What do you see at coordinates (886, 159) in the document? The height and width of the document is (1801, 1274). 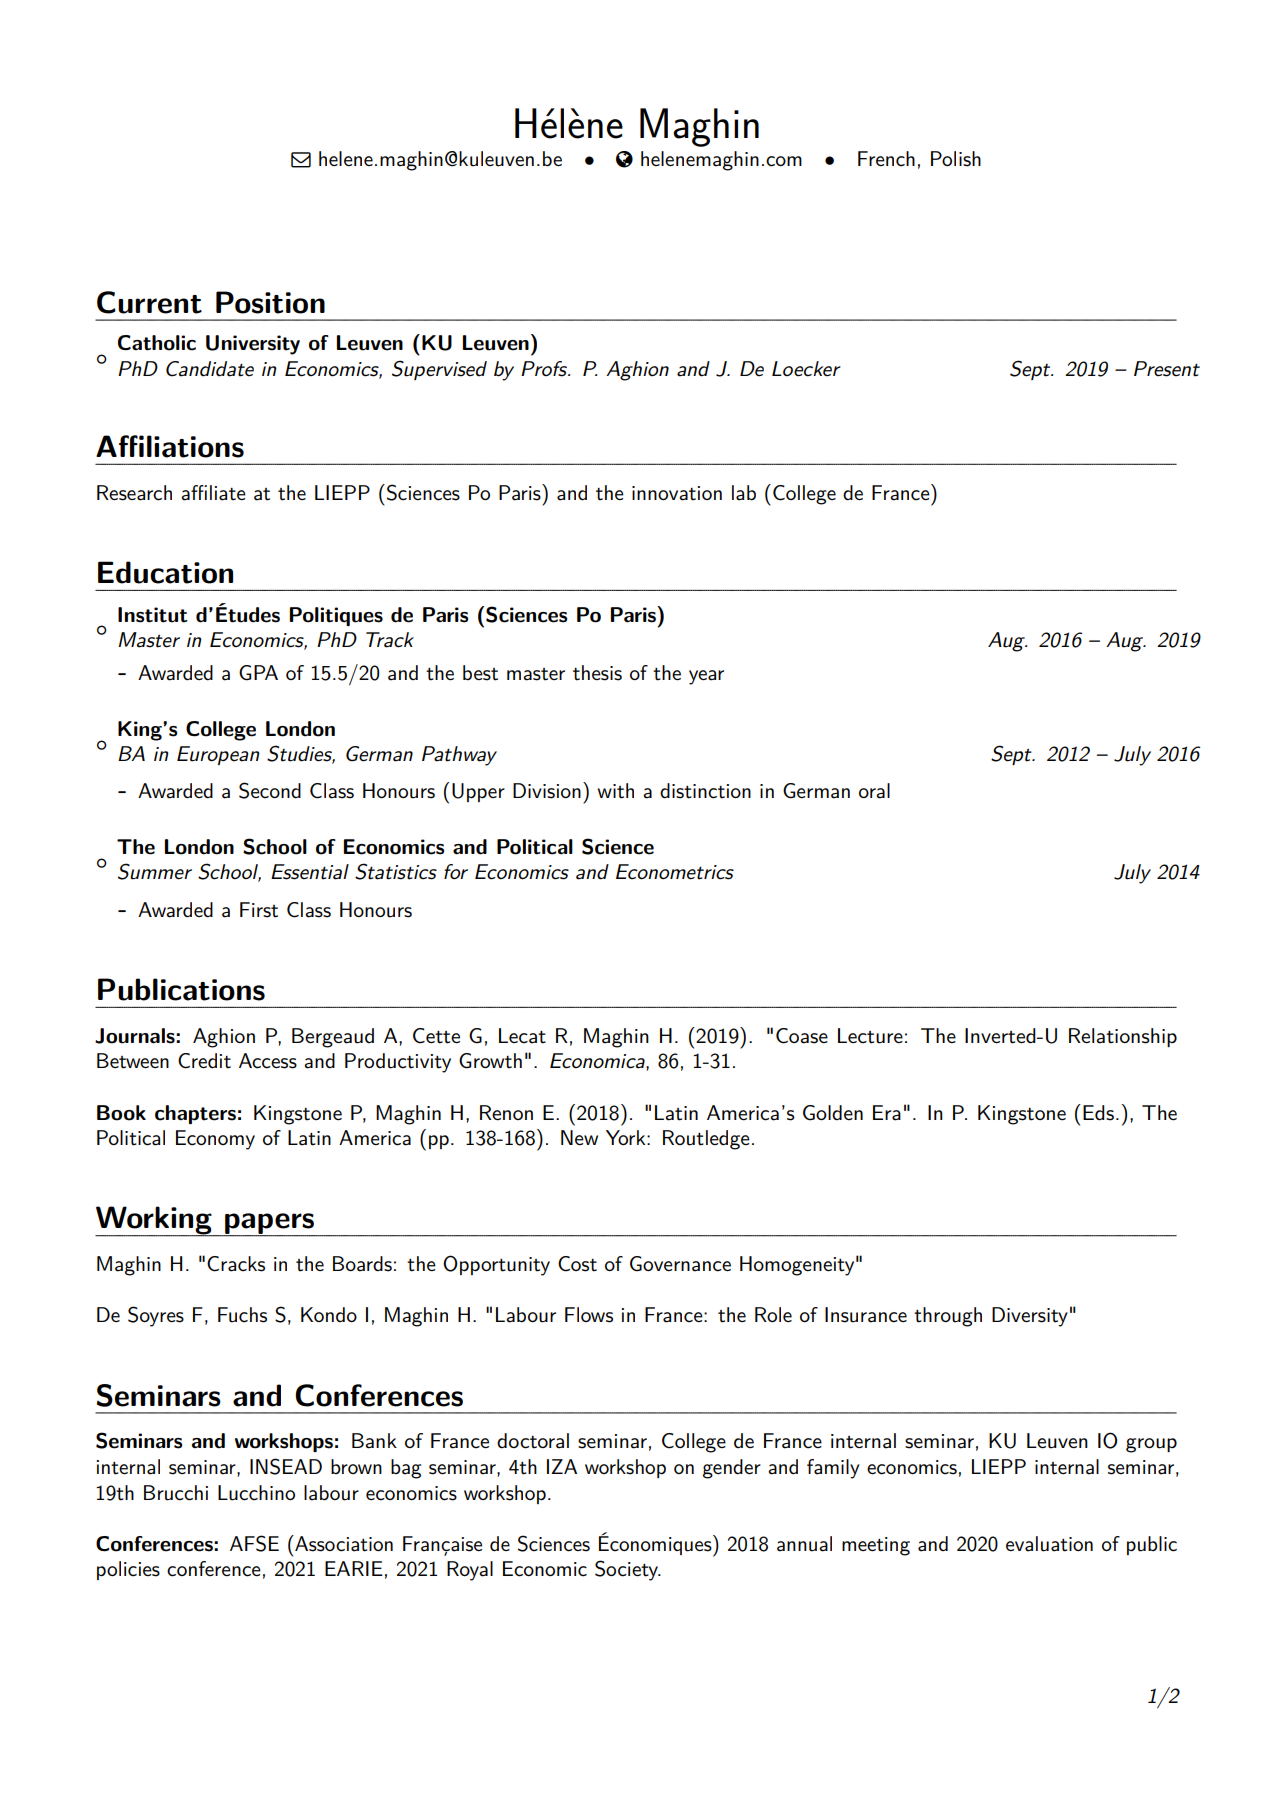 I see `French` at bounding box center [886, 159].
